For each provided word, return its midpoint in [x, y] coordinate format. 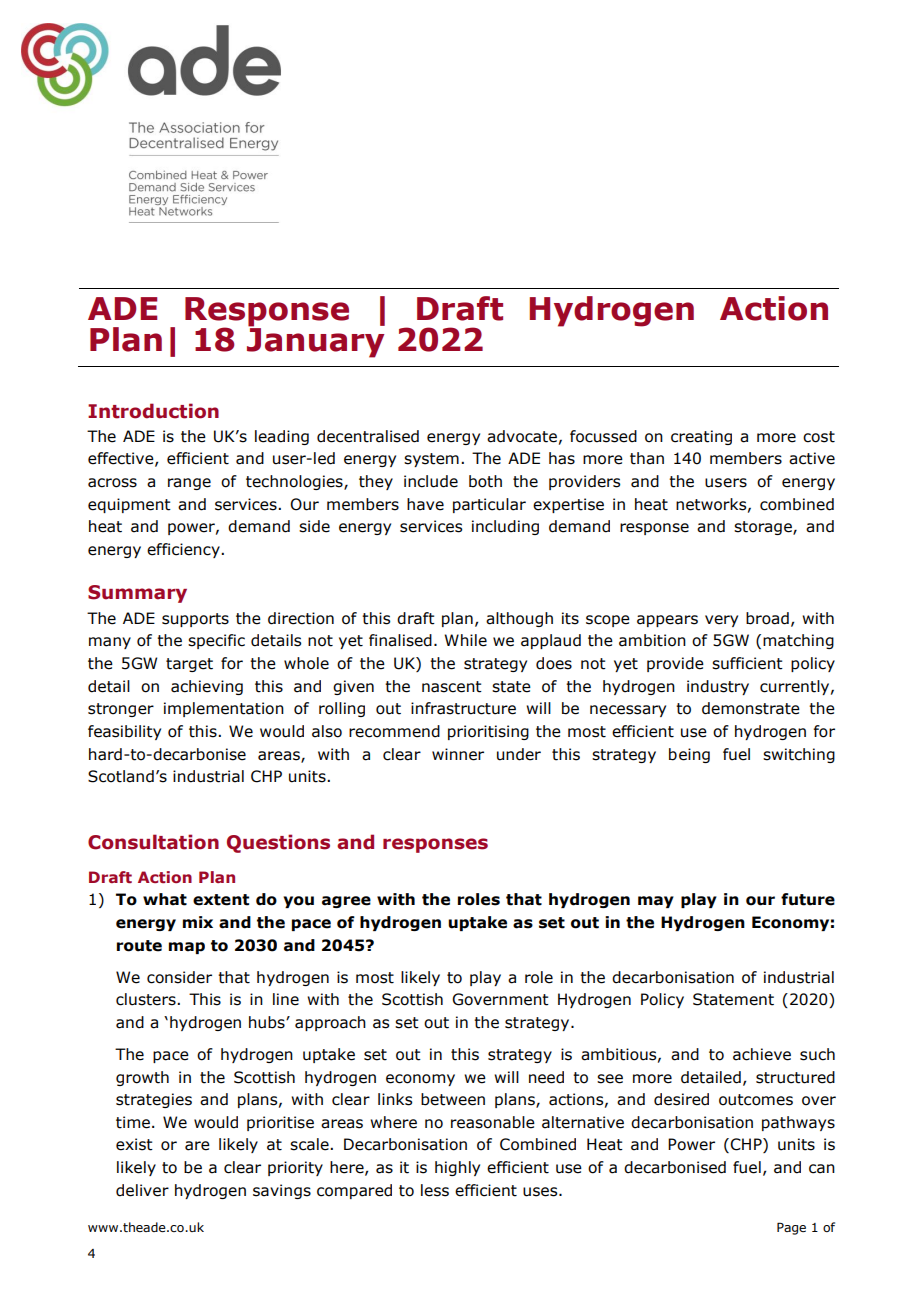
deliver [142, 1190]
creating [701, 437]
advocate [522, 436]
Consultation [153, 842]
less [435, 1190]
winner [458, 754]
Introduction [153, 411]
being [689, 755]
